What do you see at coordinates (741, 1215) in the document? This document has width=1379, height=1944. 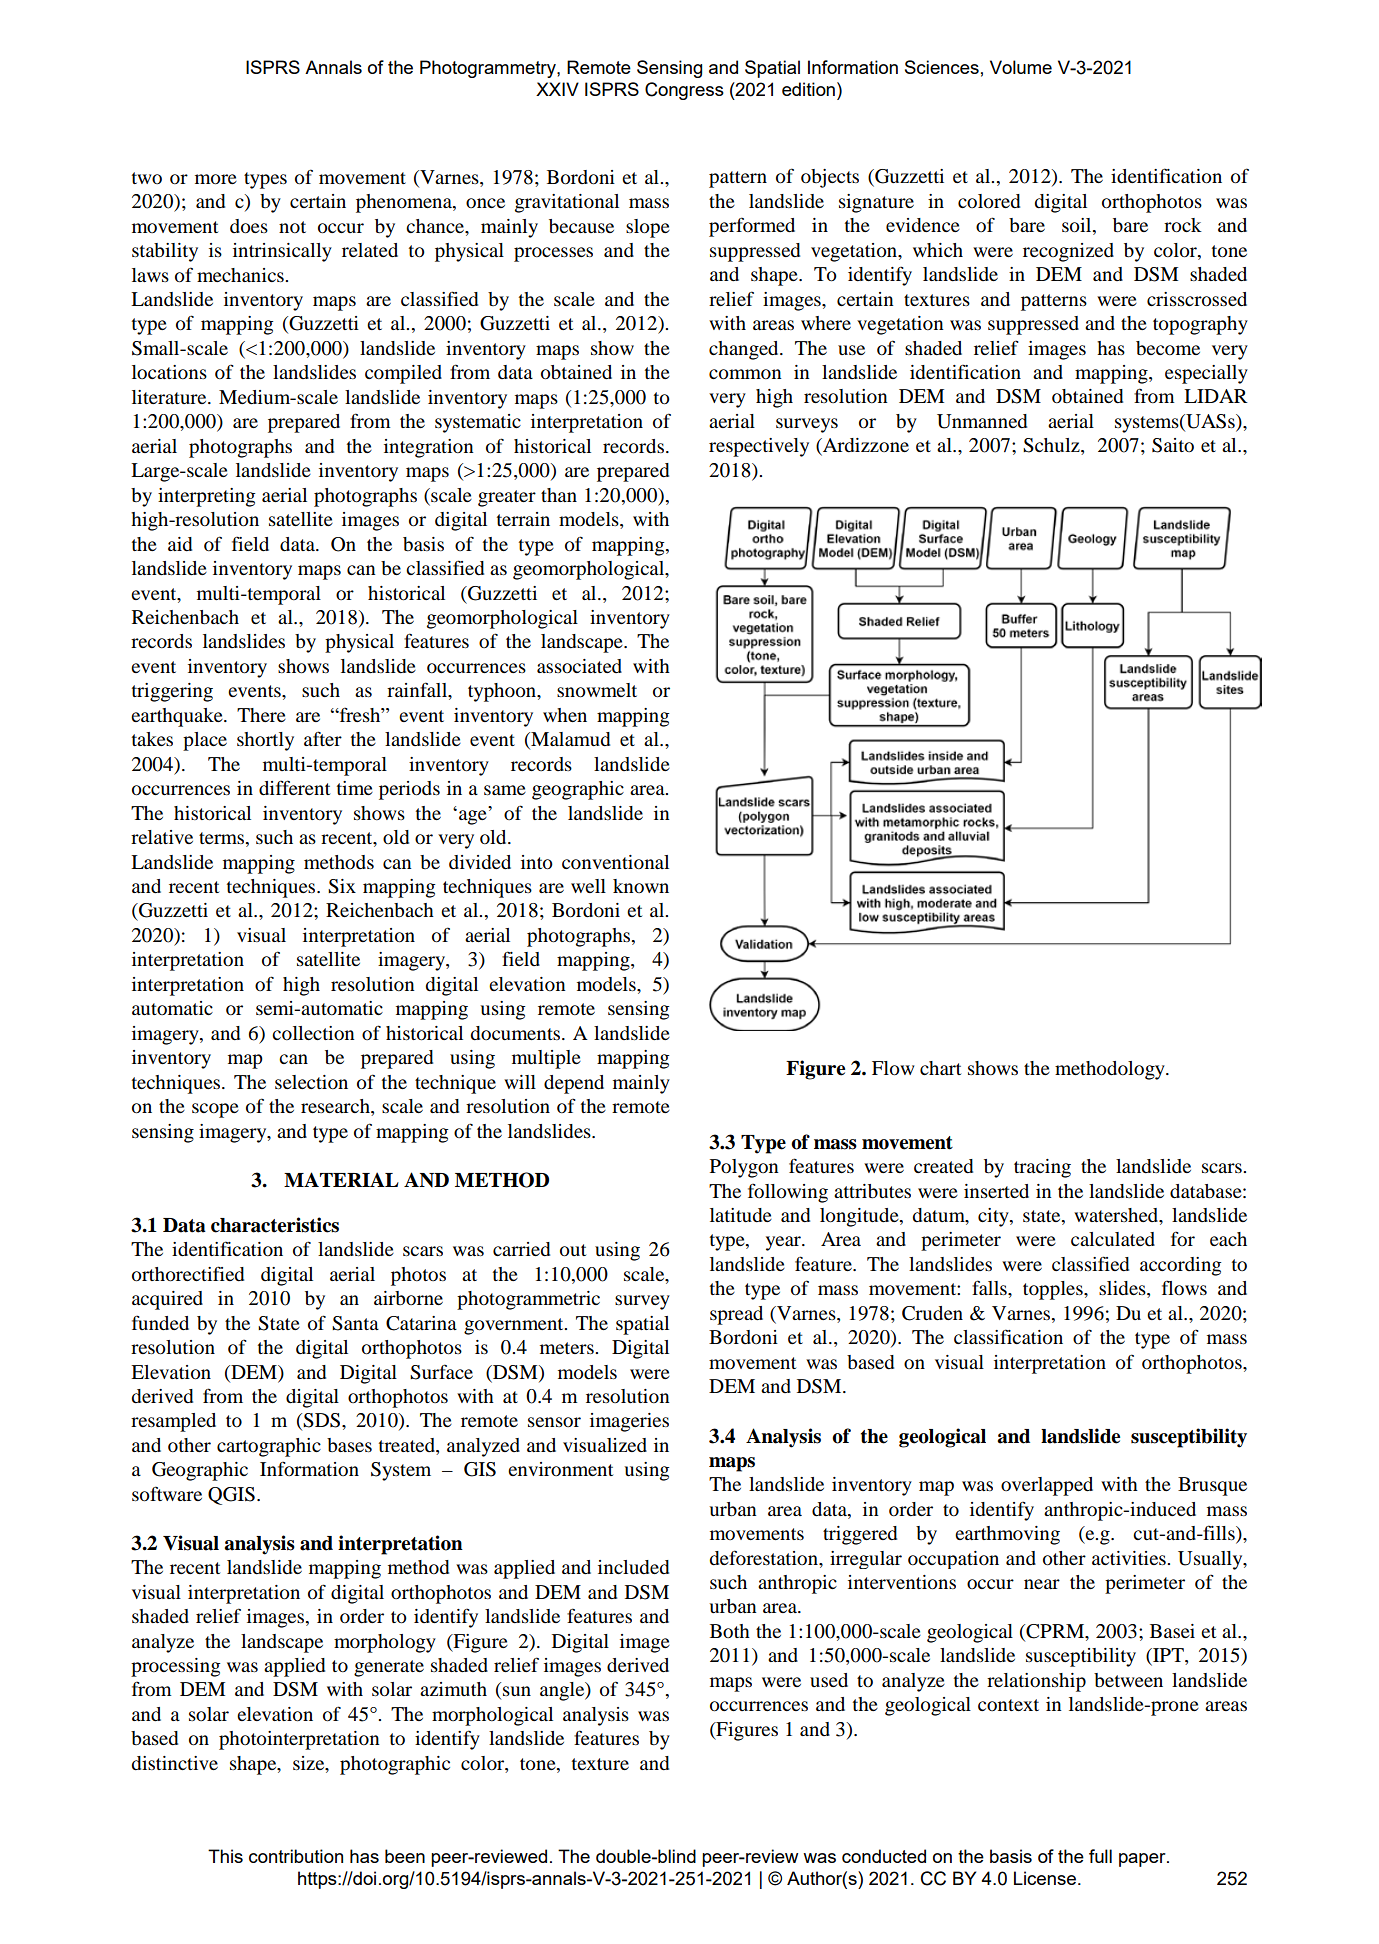 I see `latitude` at bounding box center [741, 1215].
